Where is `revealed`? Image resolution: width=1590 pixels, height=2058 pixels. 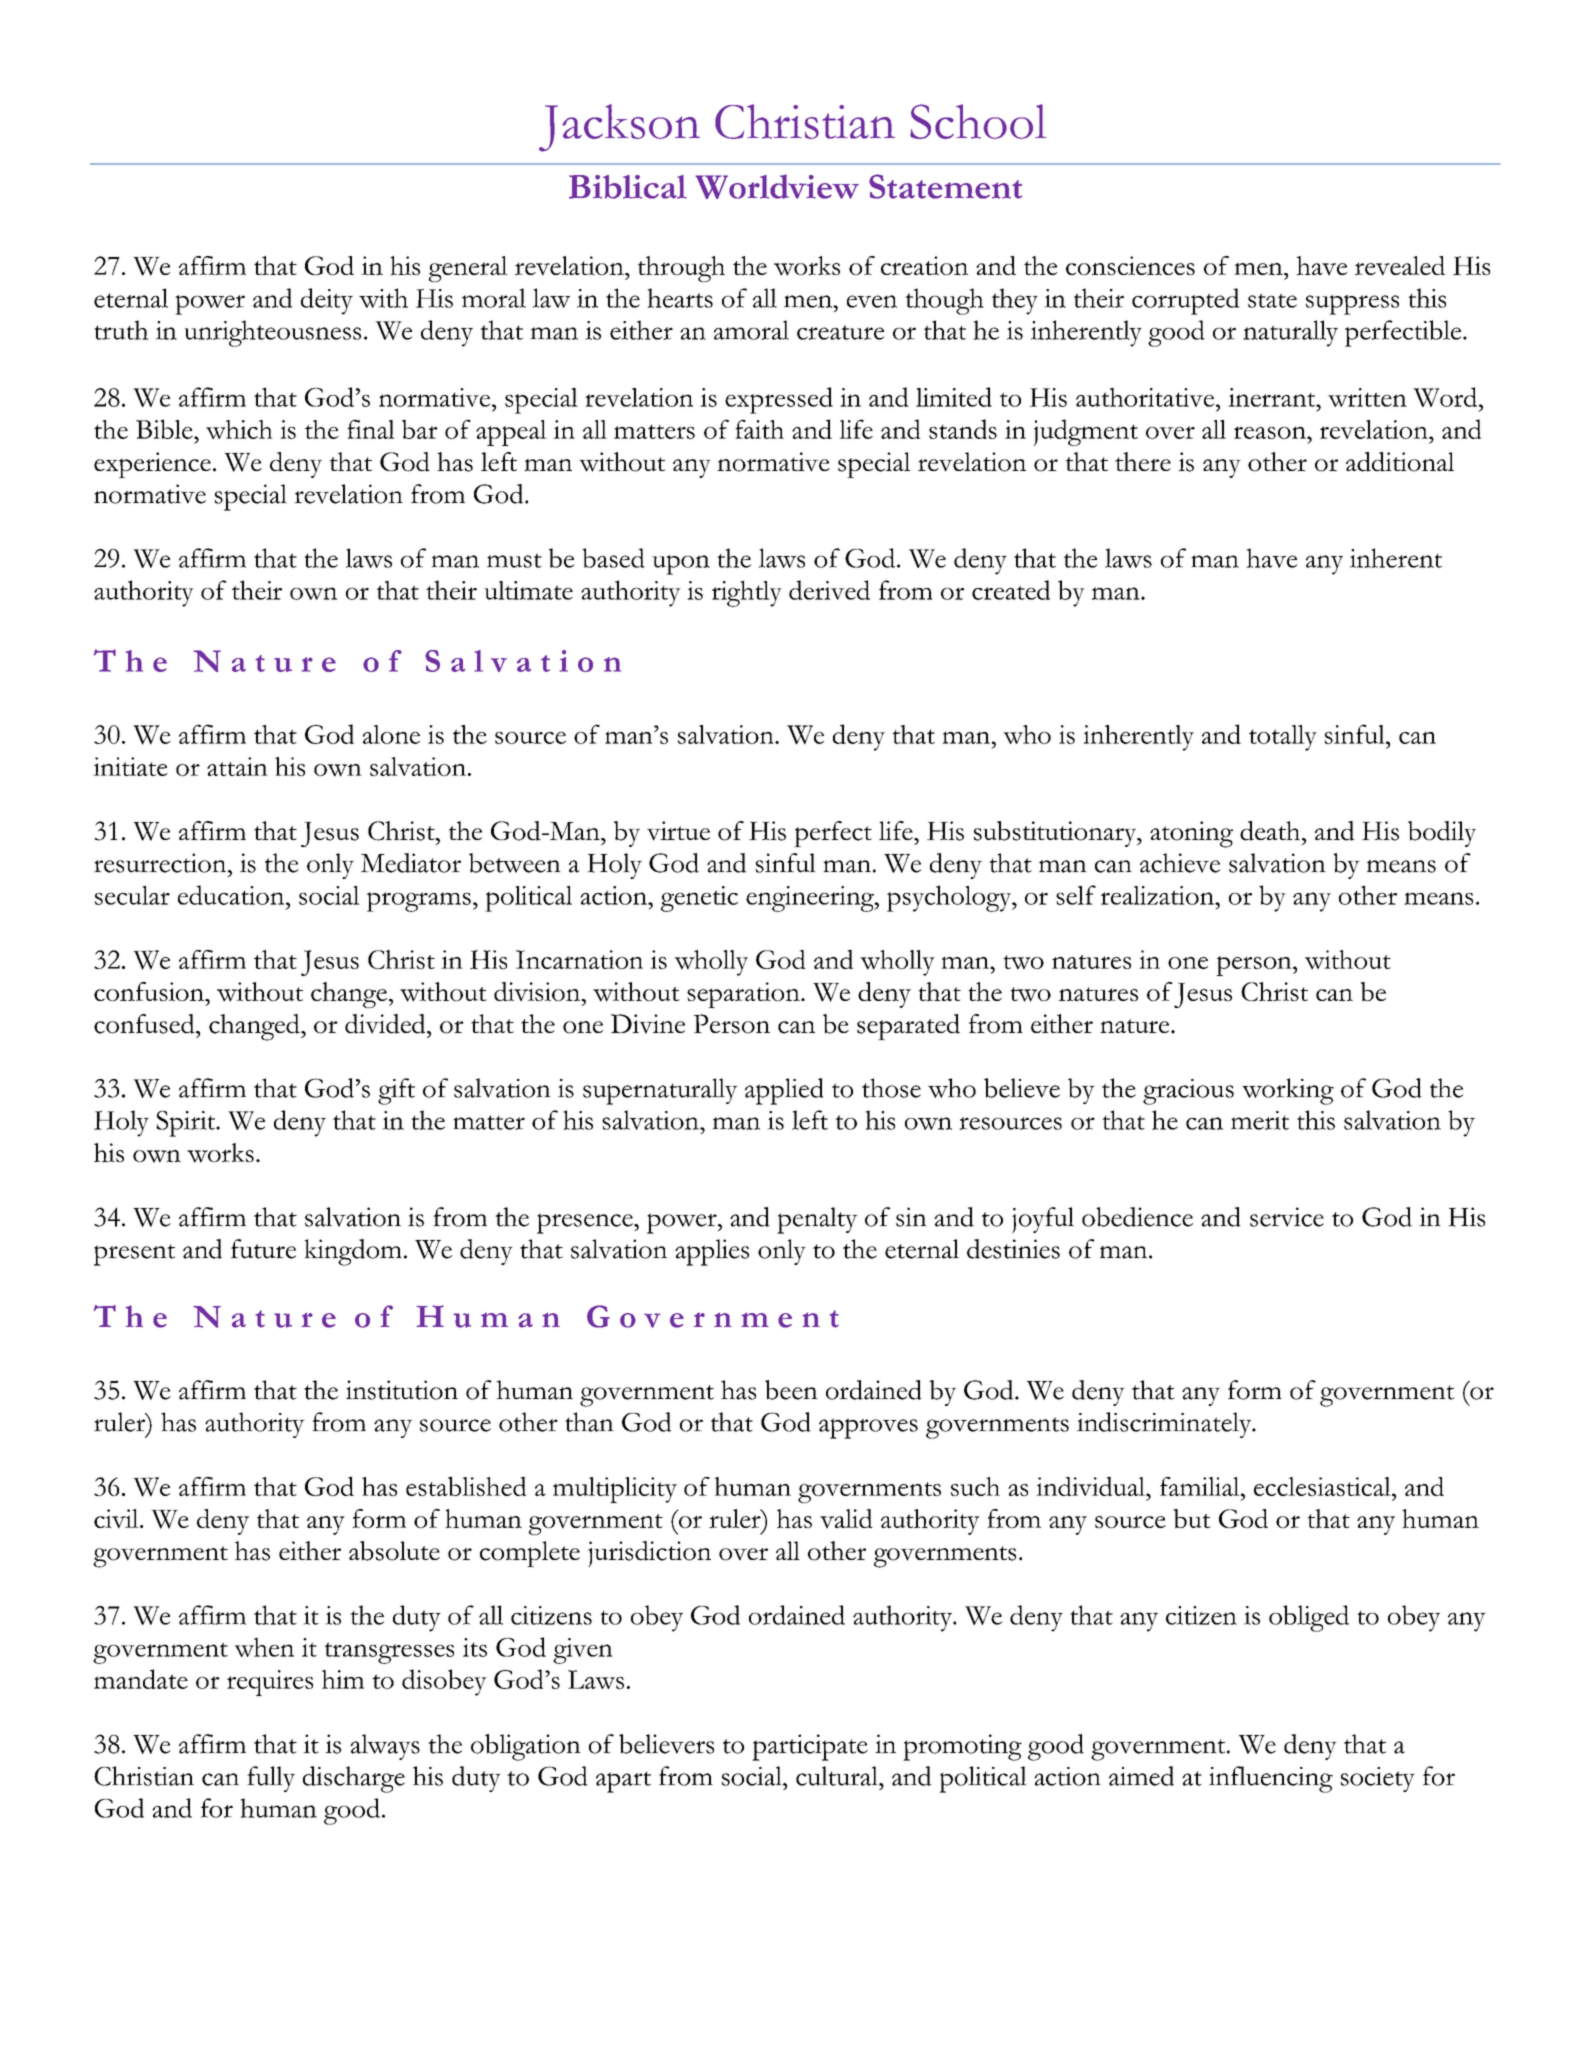 revealed is located at coordinates (1400, 266).
